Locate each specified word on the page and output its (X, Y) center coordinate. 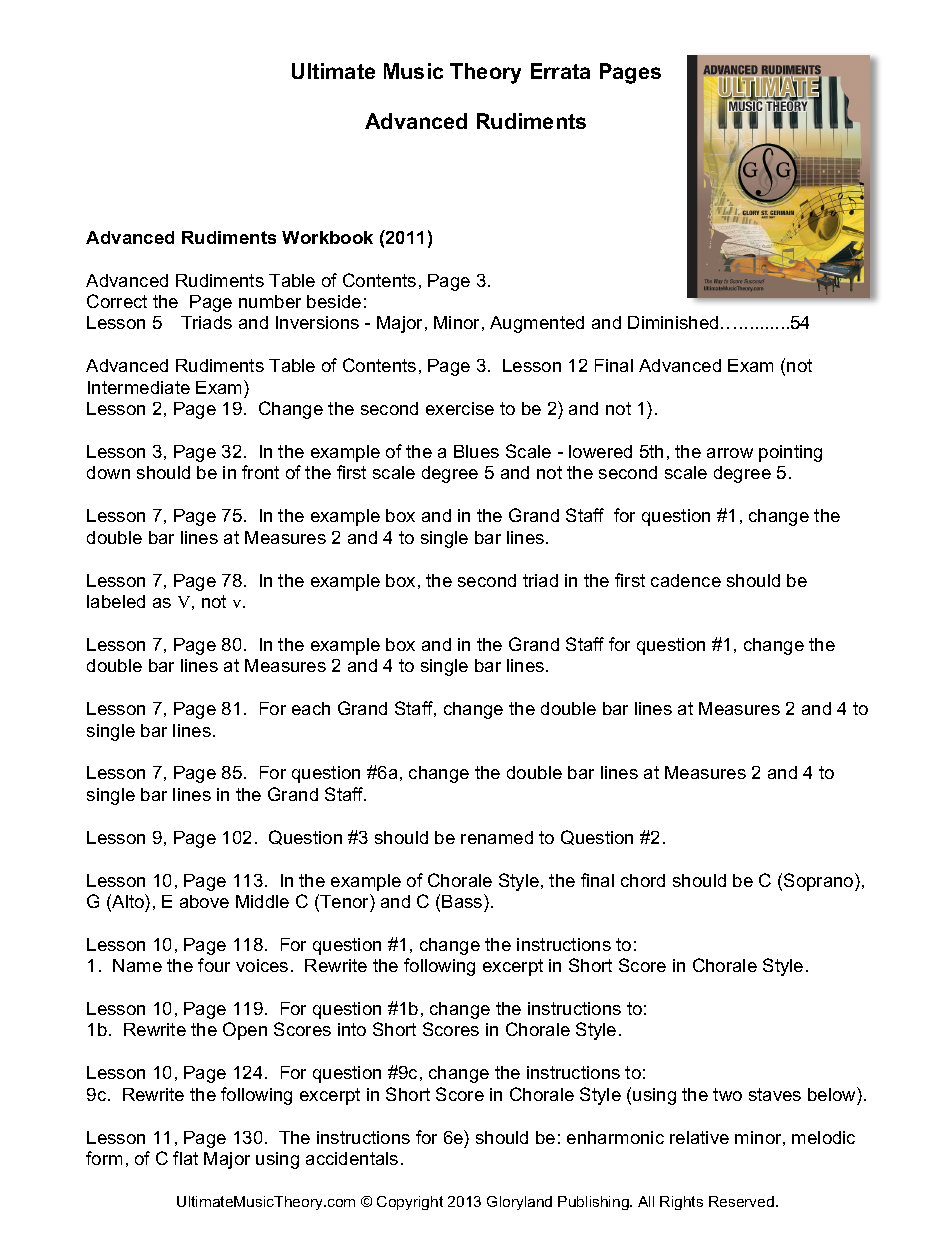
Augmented (537, 324)
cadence (686, 580)
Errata (560, 71)
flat (185, 1158)
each (311, 708)
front (260, 472)
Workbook (327, 237)
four (214, 965)
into (352, 1029)
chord (643, 880)
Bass (463, 901)
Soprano (820, 882)
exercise (460, 408)
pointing (790, 453)
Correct (117, 301)
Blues (476, 451)
